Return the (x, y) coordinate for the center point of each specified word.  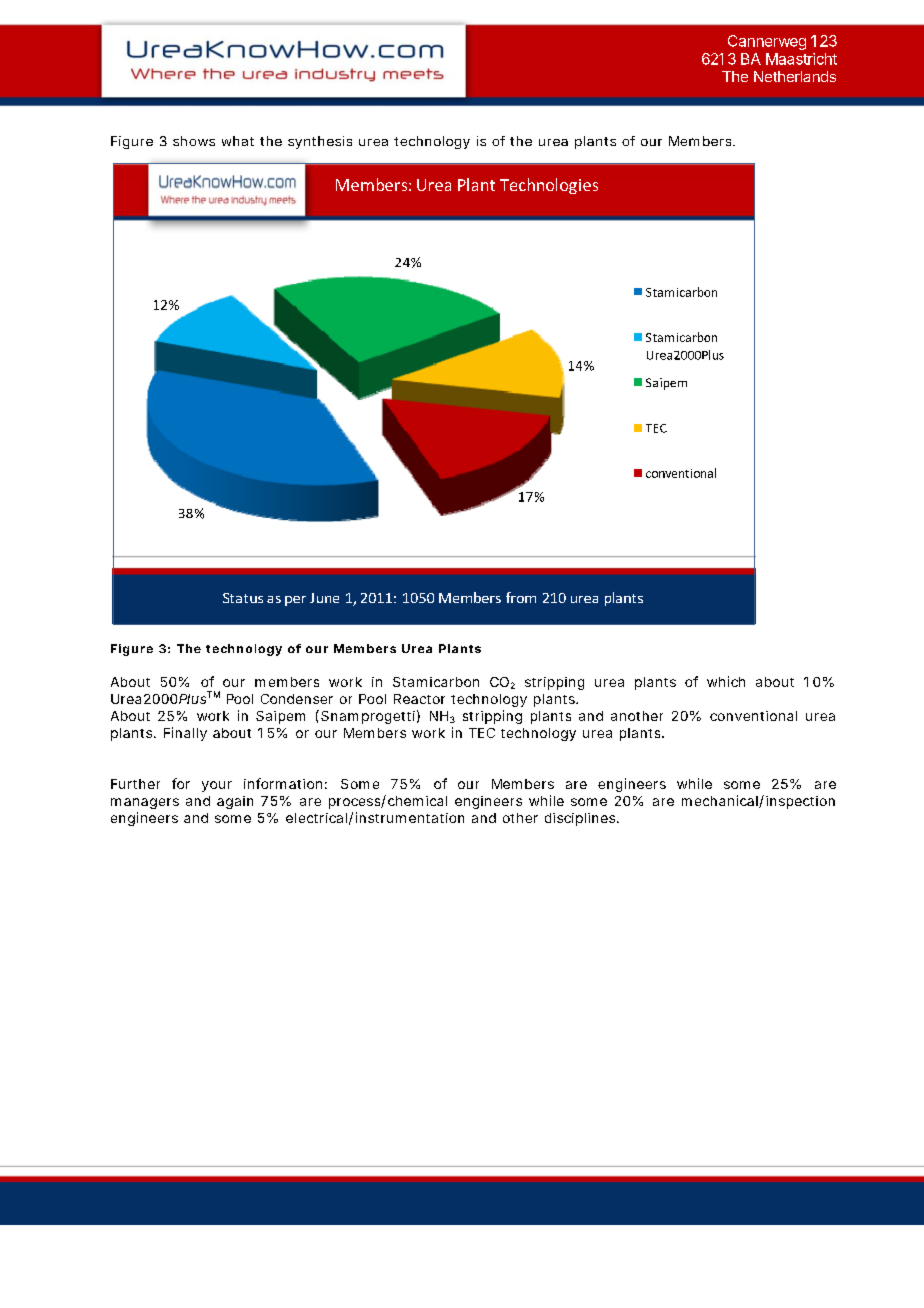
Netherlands (795, 76)
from (521, 597)
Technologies (549, 186)
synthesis (320, 142)
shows (194, 141)
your (217, 786)
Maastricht (801, 59)
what (238, 141)
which (726, 681)
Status (243, 598)
